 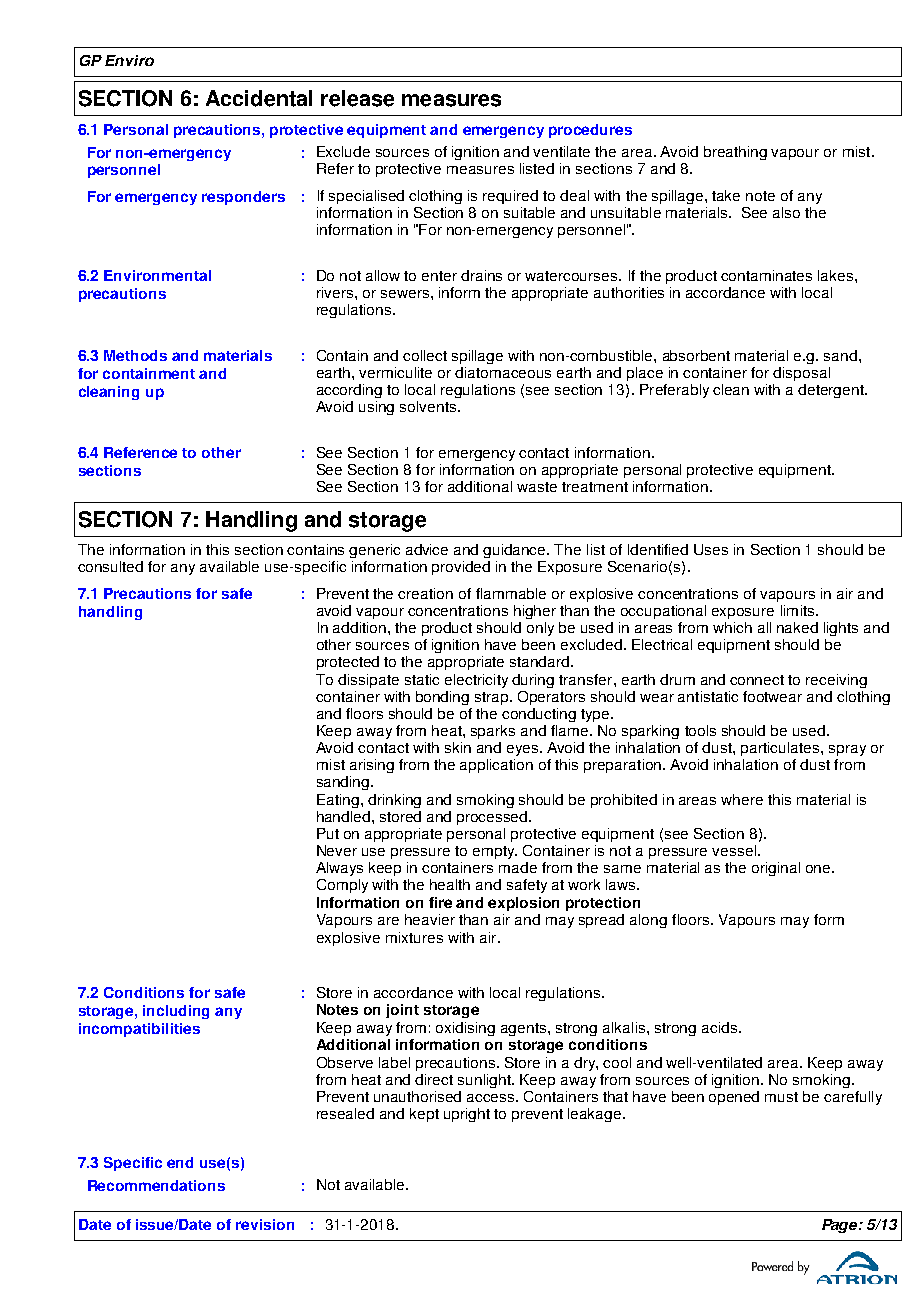 What do you see at coordinates (259, 98) in the screenshot?
I see `Accidental` at bounding box center [259, 98].
